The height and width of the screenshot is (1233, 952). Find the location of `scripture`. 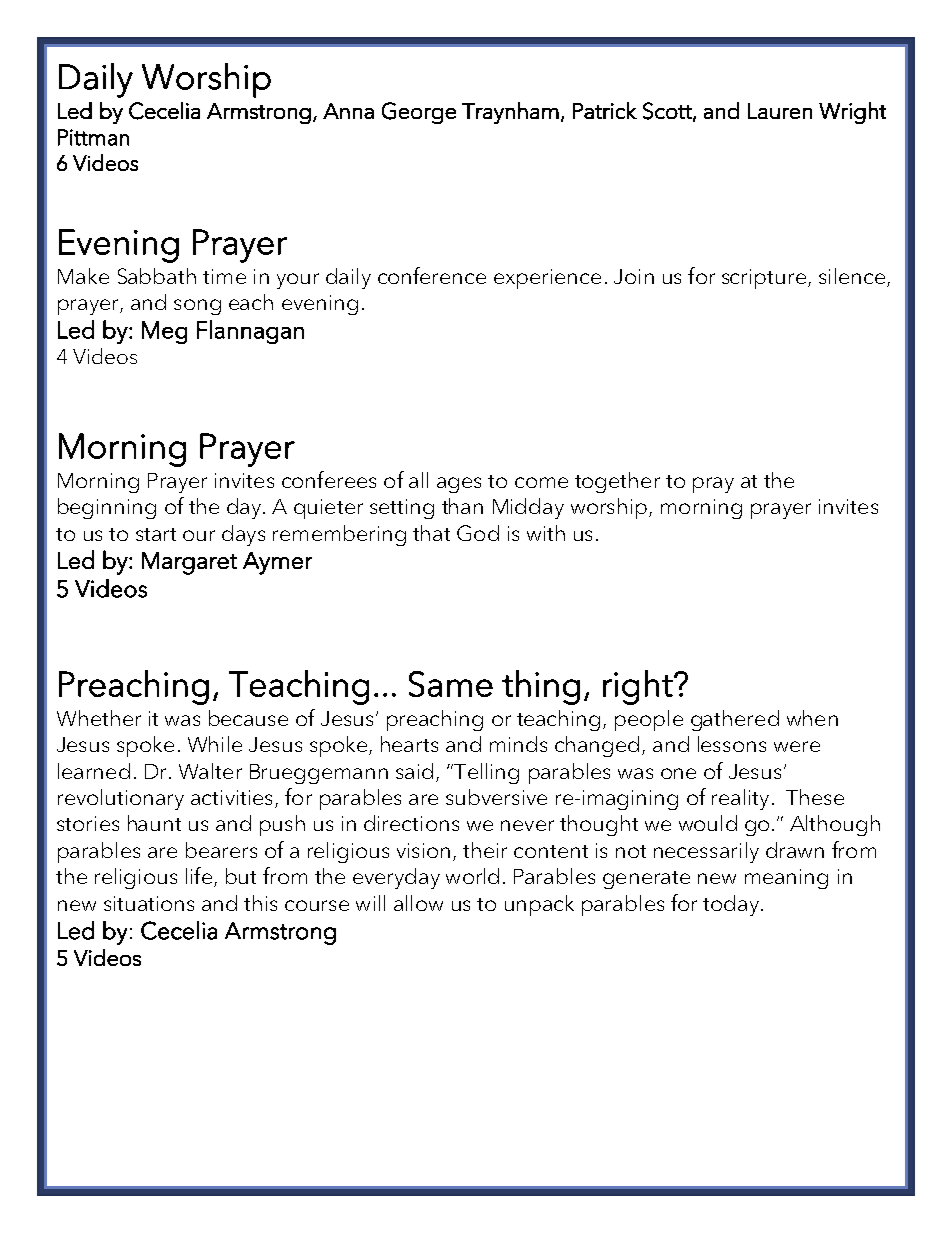

scripture is located at coordinates (764, 279).
